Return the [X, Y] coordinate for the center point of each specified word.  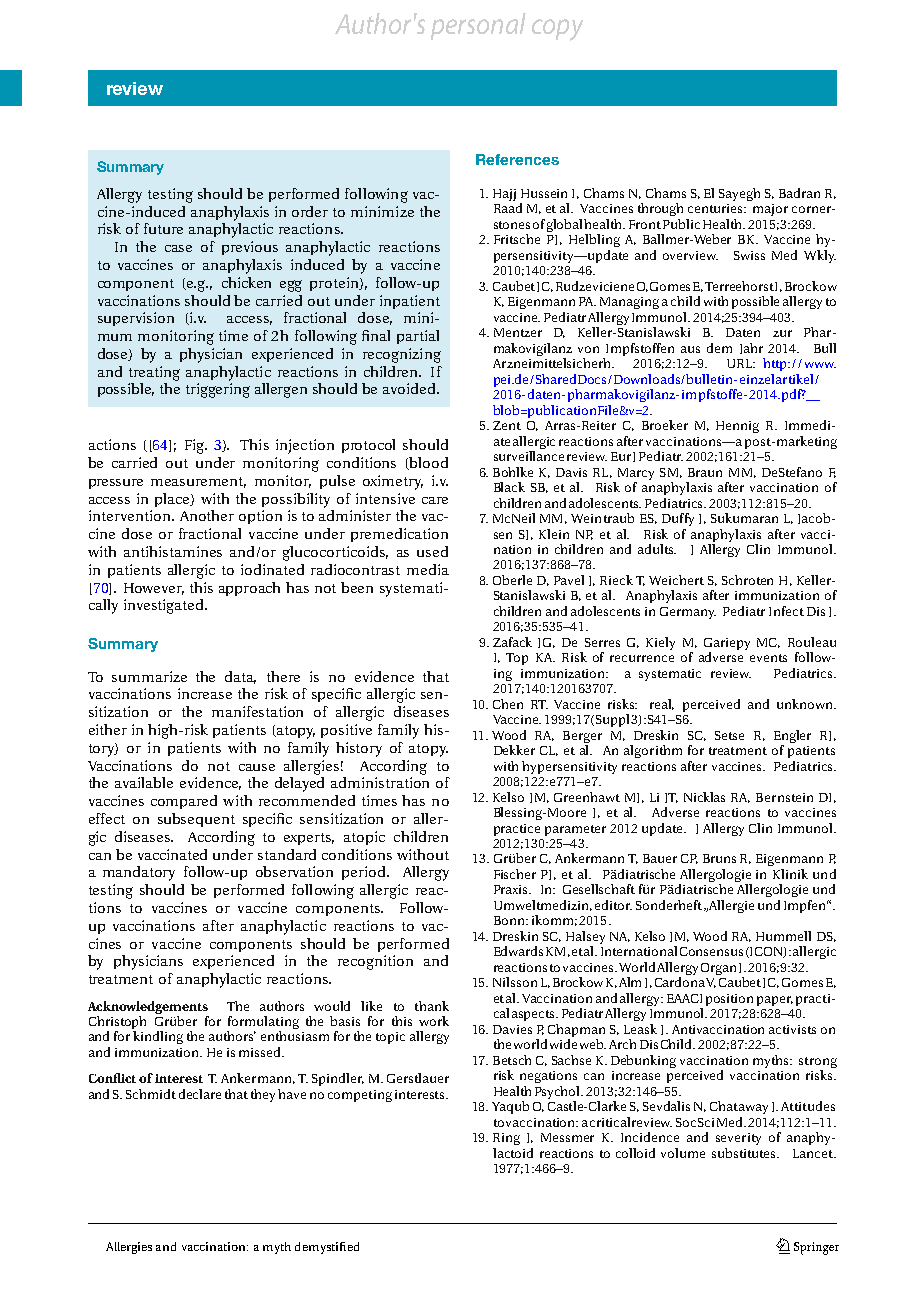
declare [200, 1094]
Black [509, 487]
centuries [717, 208]
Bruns [719, 858]
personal [478, 26]
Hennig [737, 427]
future [163, 228]
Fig [195, 446]
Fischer [515, 874]
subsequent [196, 820]
